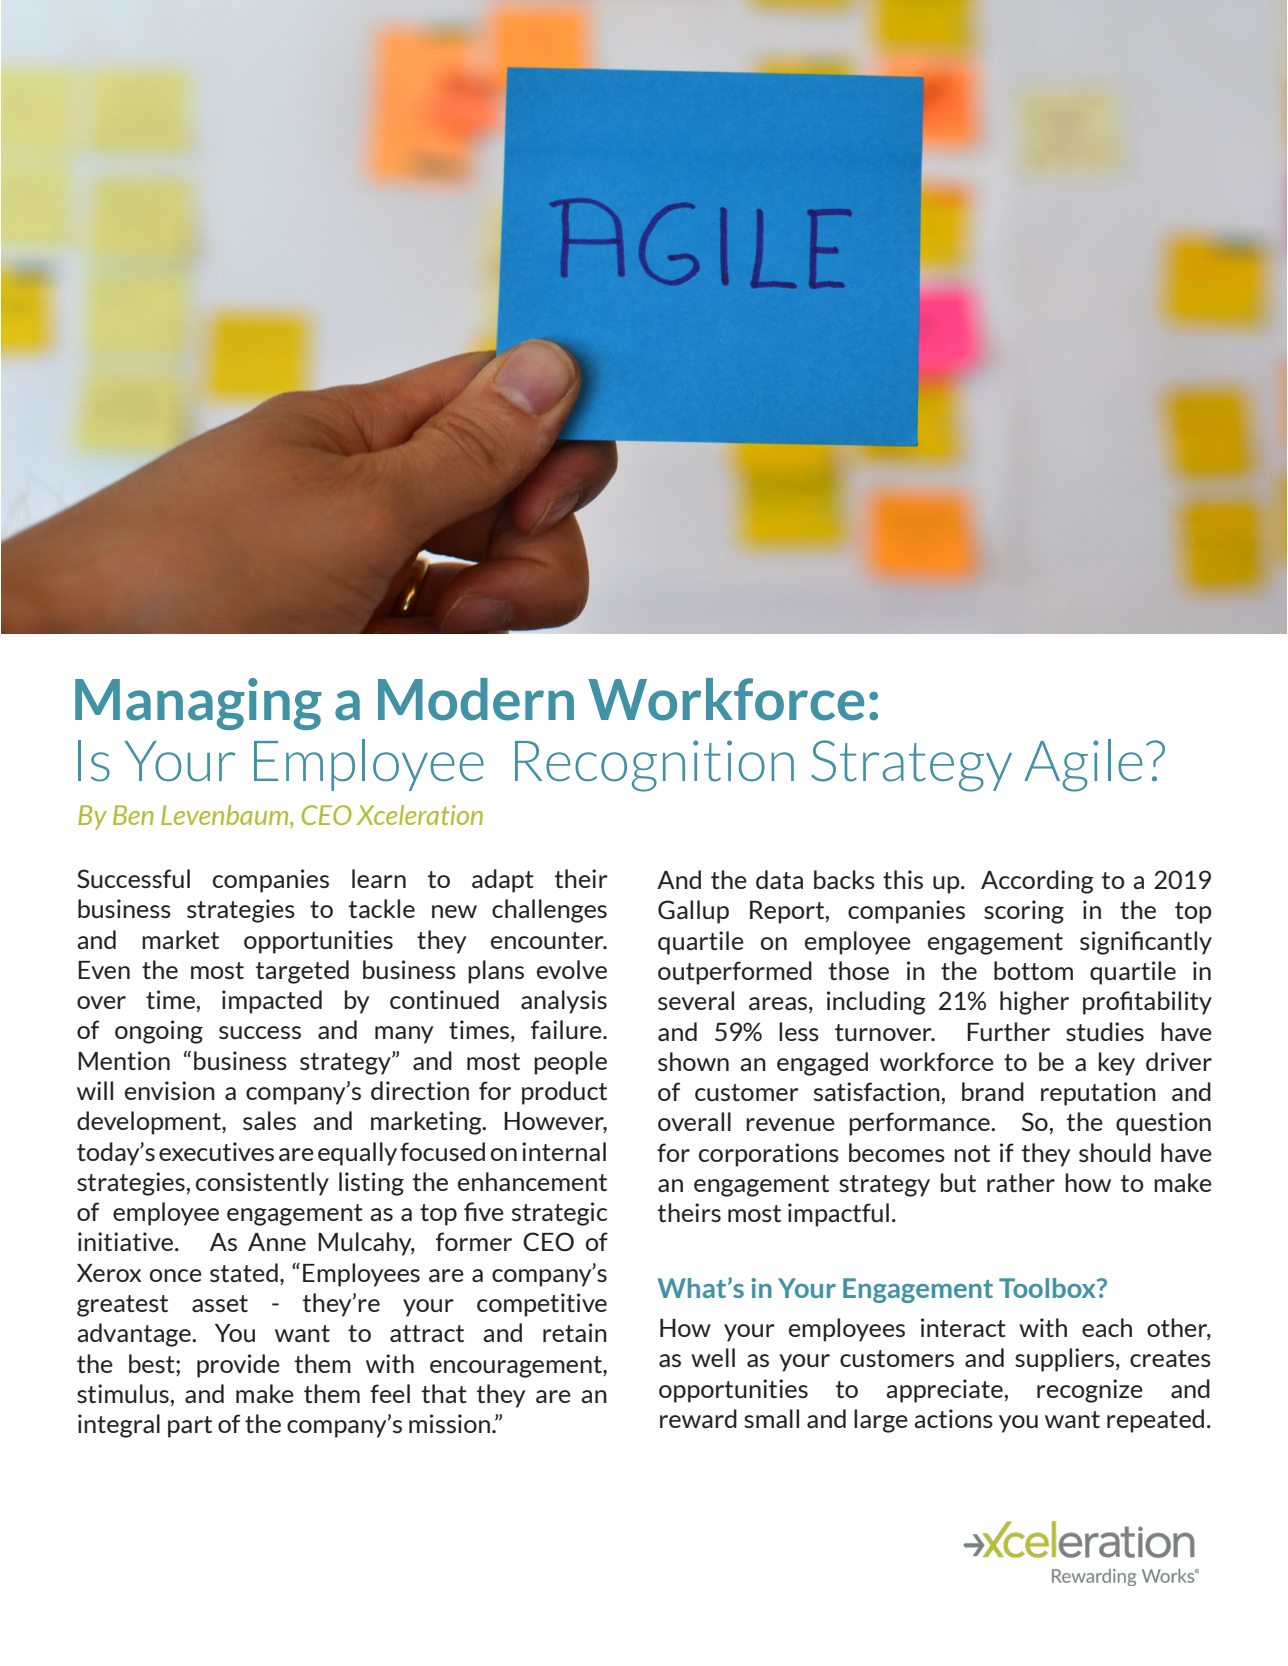 This screenshot has width=1288, height=1666. What do you see at coordinates (559, 1214) in the screenshot?
I see `strategic` at bounding box center [559, 1214].
